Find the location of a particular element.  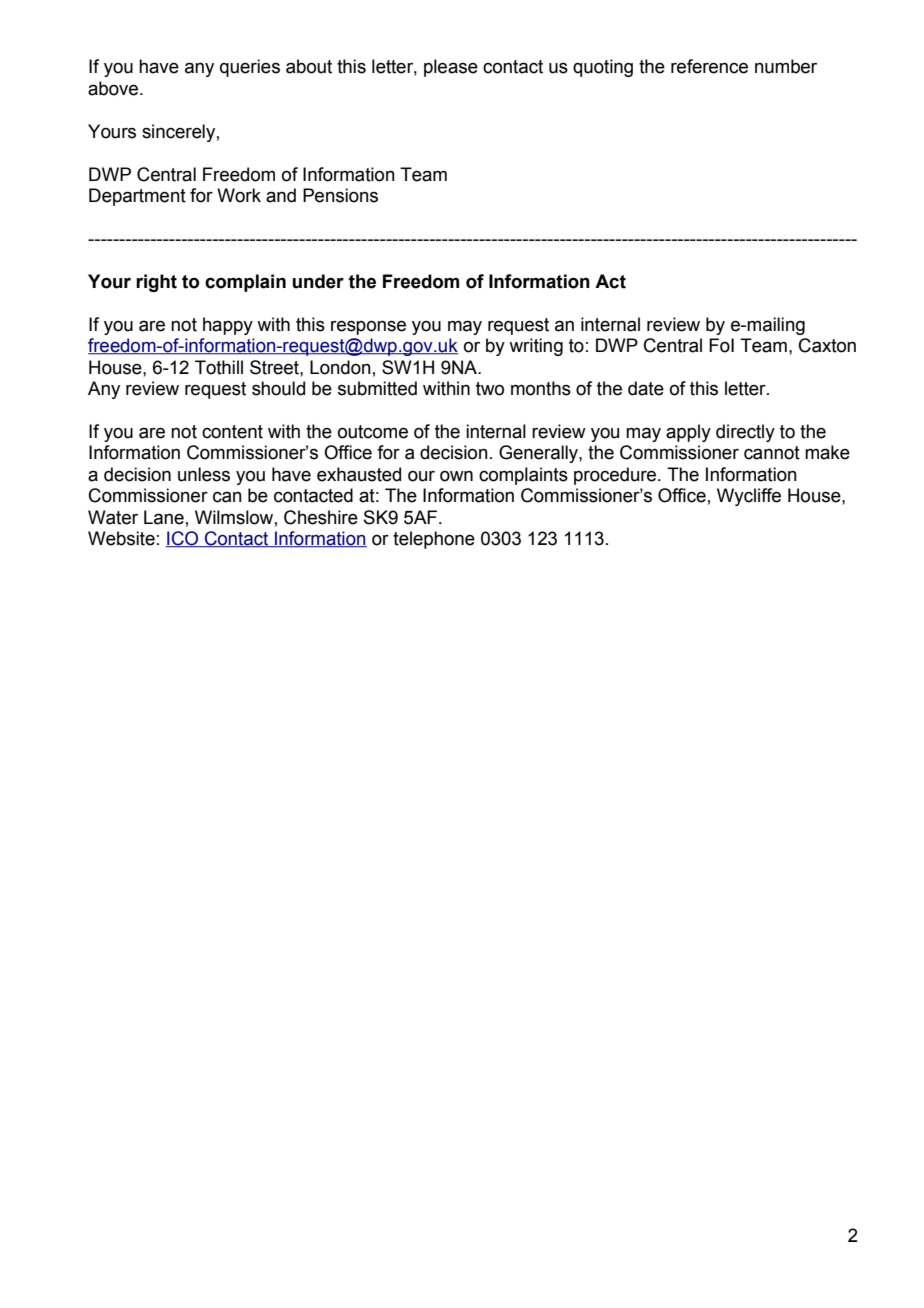

reference is located at coordinates (709, 66).
